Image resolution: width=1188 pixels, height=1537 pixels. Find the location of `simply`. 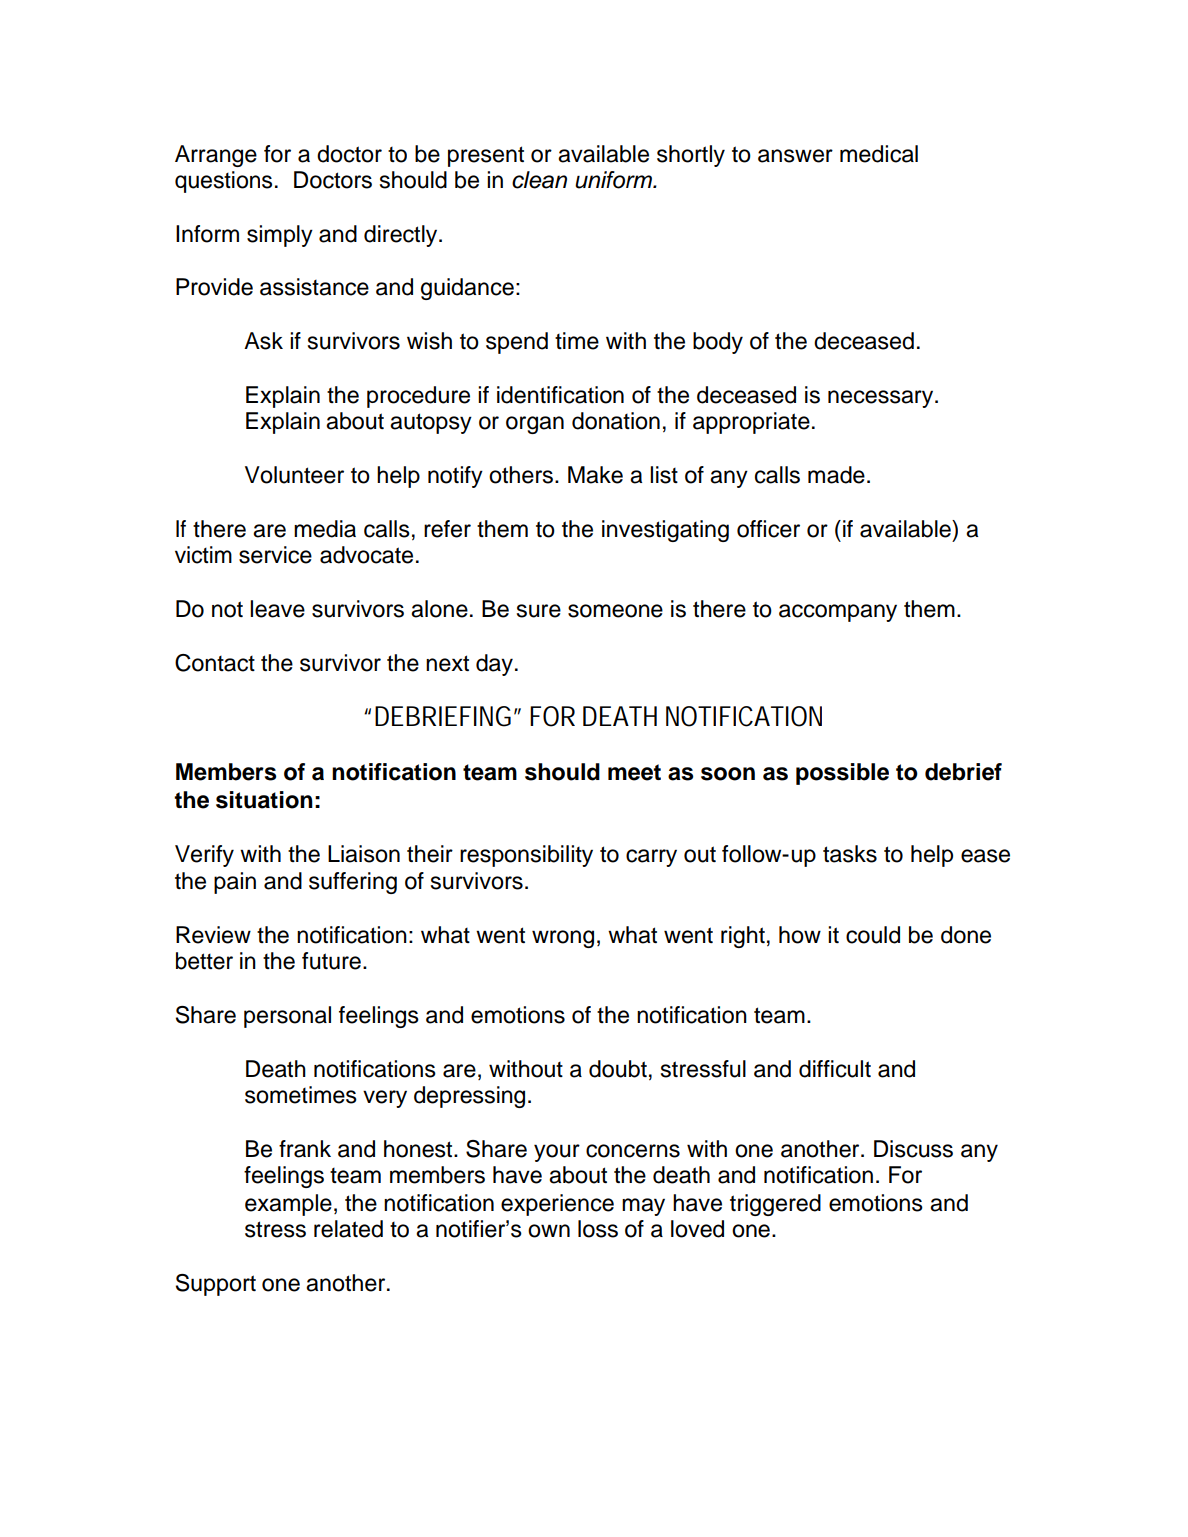

simply is located at coordinates (280, 236).
